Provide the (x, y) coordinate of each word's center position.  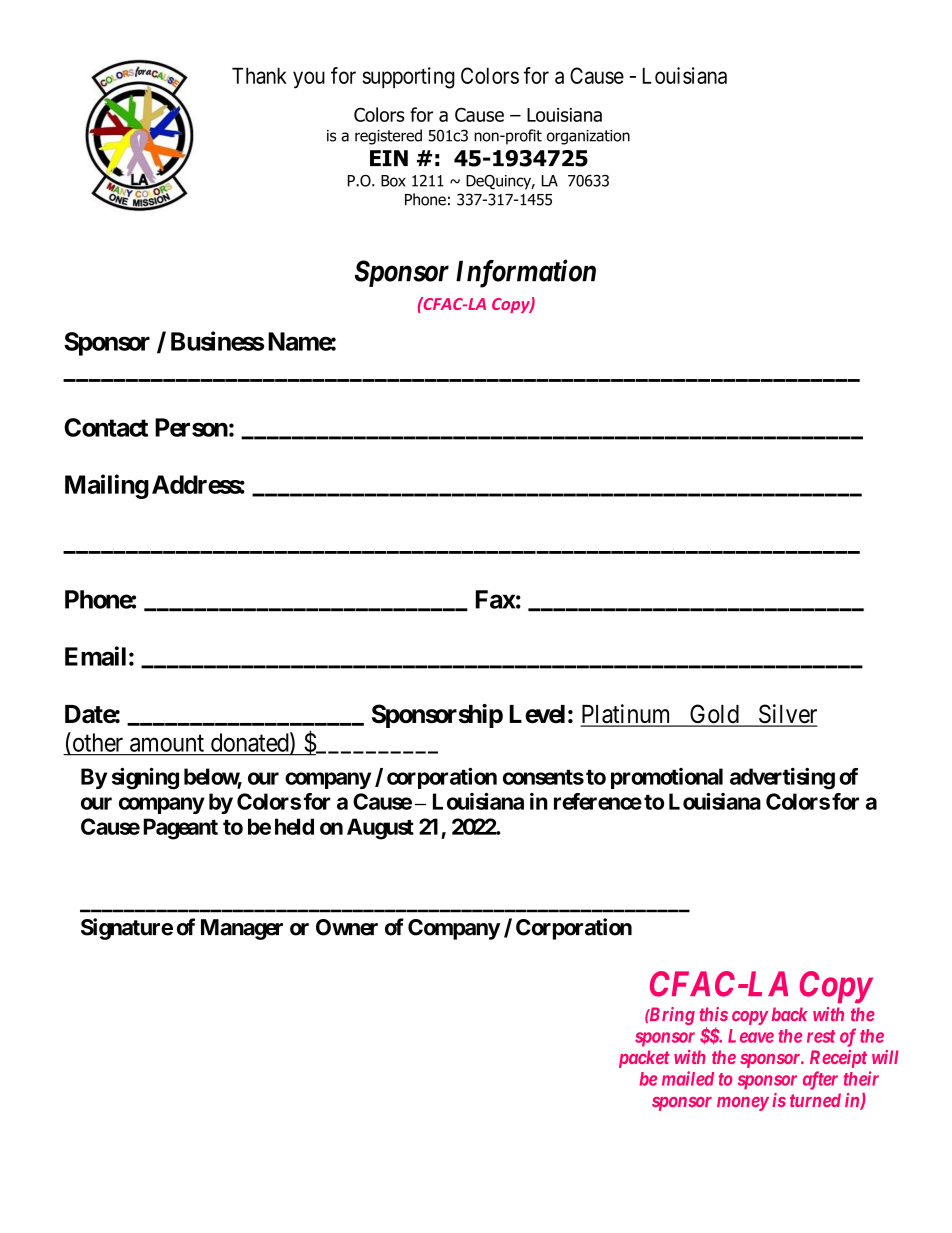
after (820, 1080)
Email (95, 656)
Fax (496, 599)
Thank (259, 75)
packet (644, 1059)
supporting (408, 78)
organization (588, 137)
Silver (786, 715)
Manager (242, 929)
